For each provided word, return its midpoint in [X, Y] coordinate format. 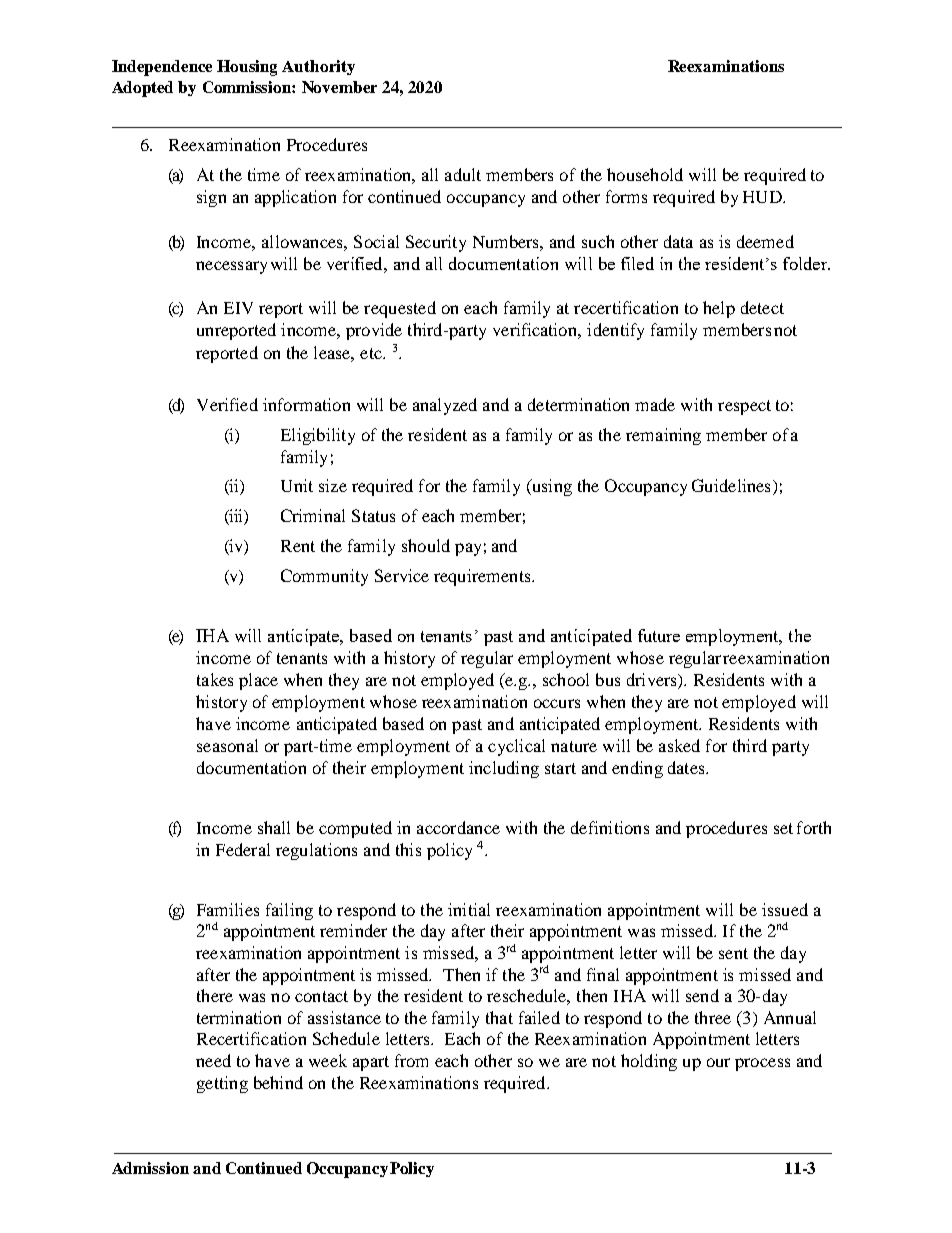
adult [463, 174]
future [659, 635]
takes [215, 679]
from [411, 1060]
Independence [162, 68]
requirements [483, 577]
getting [222, 1084]
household [645, 174]
